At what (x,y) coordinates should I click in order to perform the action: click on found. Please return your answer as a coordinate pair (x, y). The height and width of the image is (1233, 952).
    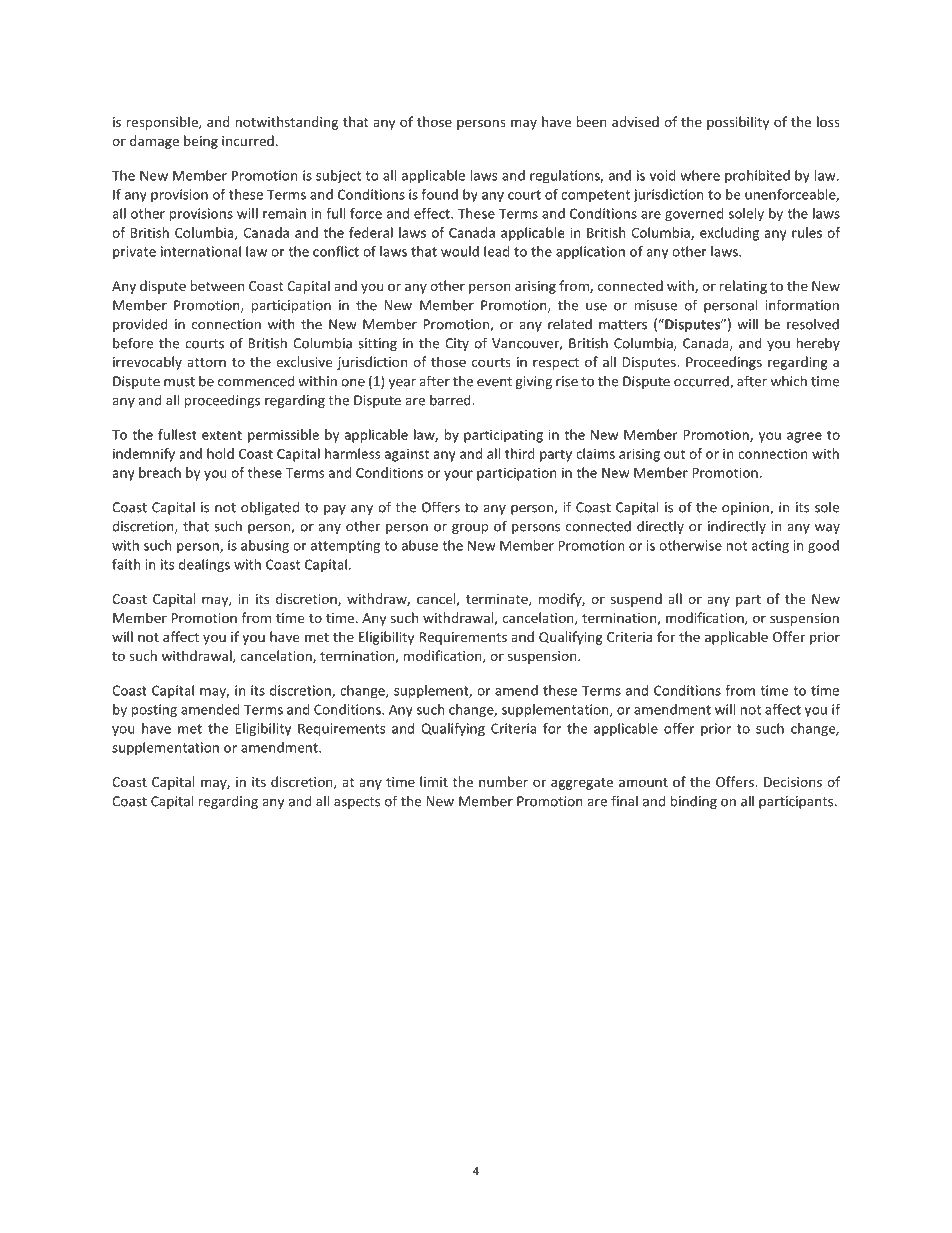
    Looking at the image, I should click on (440, 194).
